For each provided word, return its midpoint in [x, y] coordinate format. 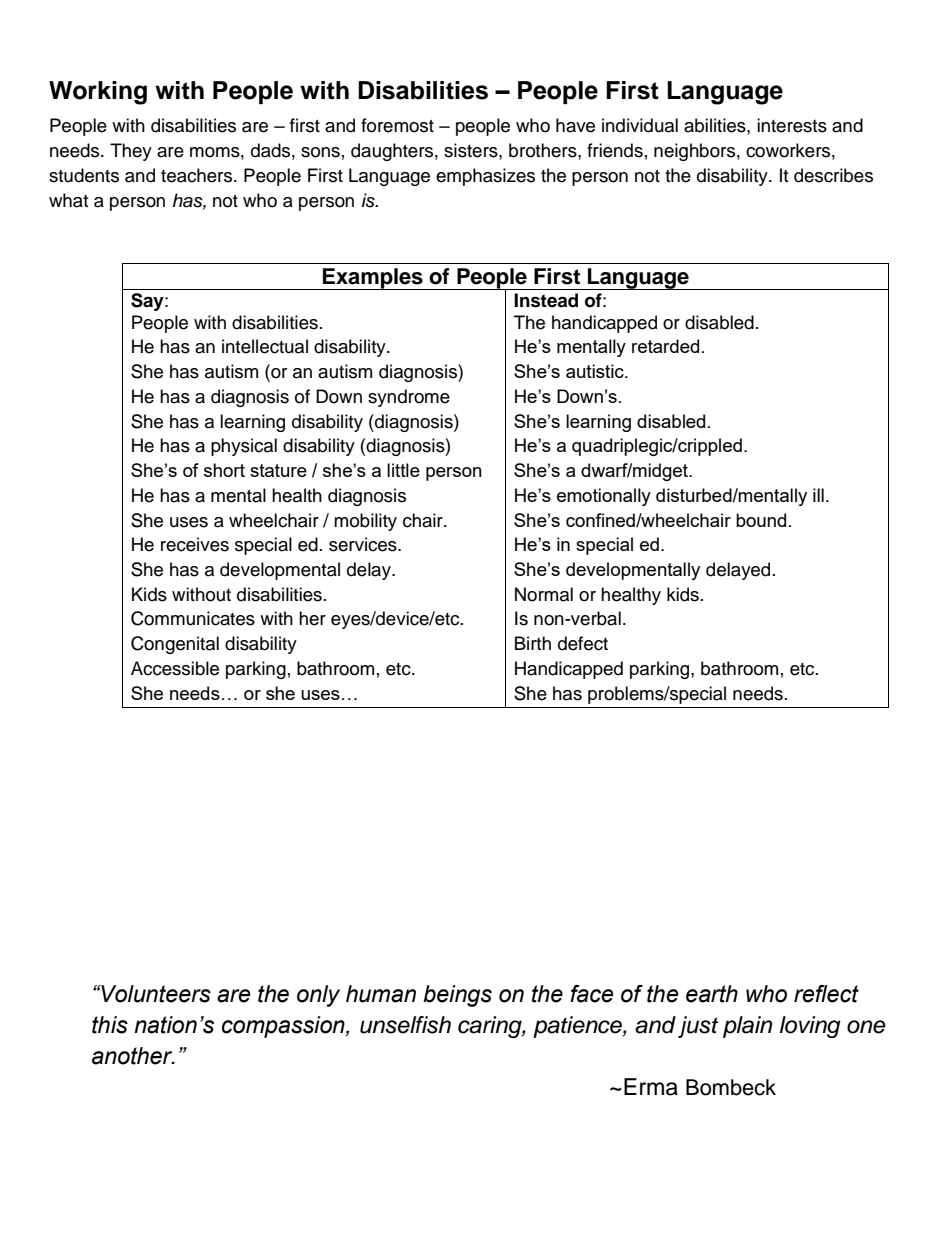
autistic [596, 371]
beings [457, 996]
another [133, 1056]
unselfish [405, 1025]
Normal [544, 594]
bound [761, 520]
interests [792, 125]
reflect [826, 994]
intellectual [265, 346]
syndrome [409, 398]
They [131, 152]
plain [747, 1027]
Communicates [193, 618]
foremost [397, 125]
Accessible [175, 668]
